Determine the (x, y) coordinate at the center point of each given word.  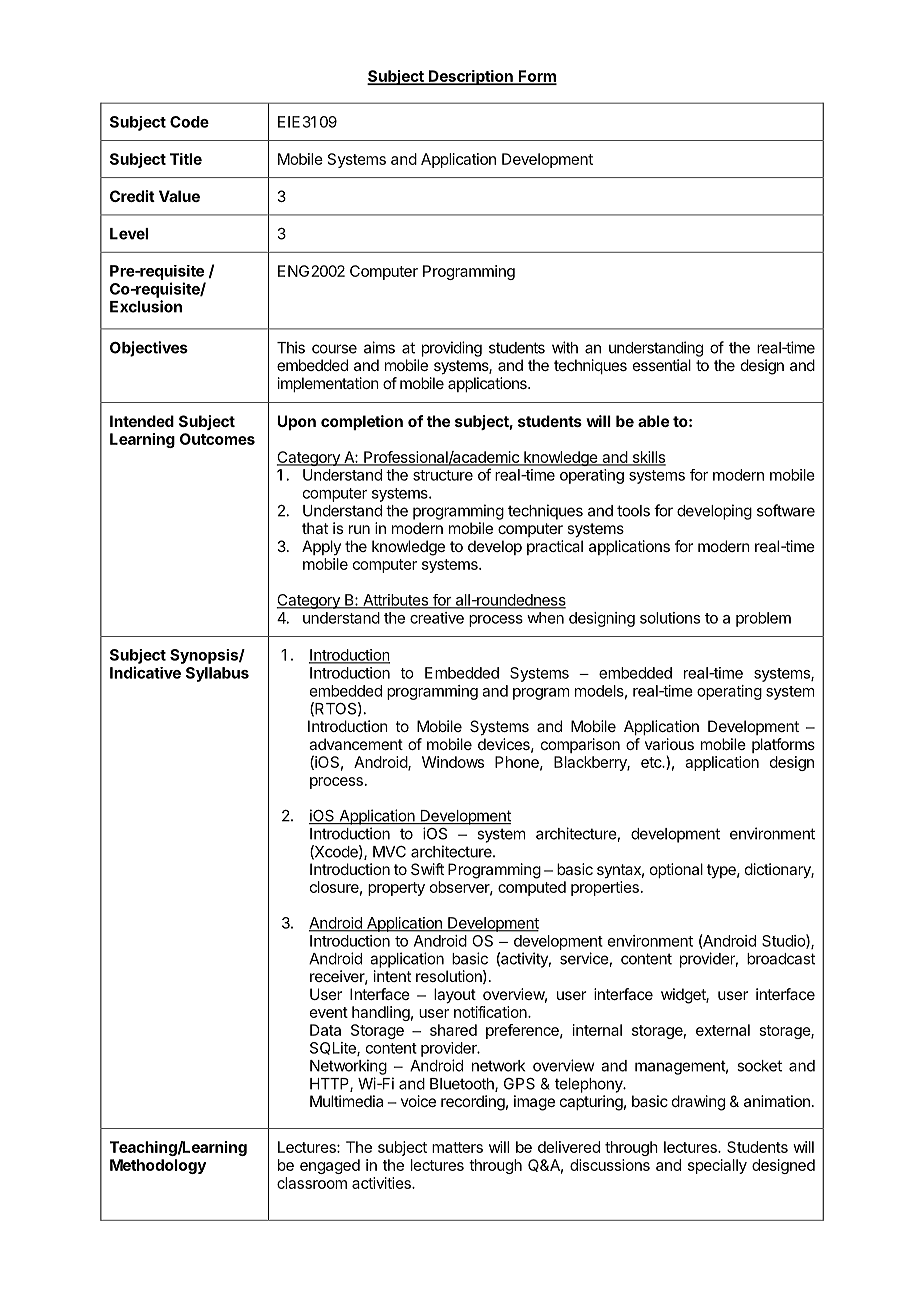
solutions (670, 618)
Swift (427, 869)
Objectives (149, 349)
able (653, 421)
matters (457, 1147)
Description (471, 77)
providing (452, 349)
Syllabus (217, 674)
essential (662, 365)
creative (437, 618)
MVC (389, 852)
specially (717, 1166)
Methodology (158, 1166)
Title (186, 159)
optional (676, 870)
